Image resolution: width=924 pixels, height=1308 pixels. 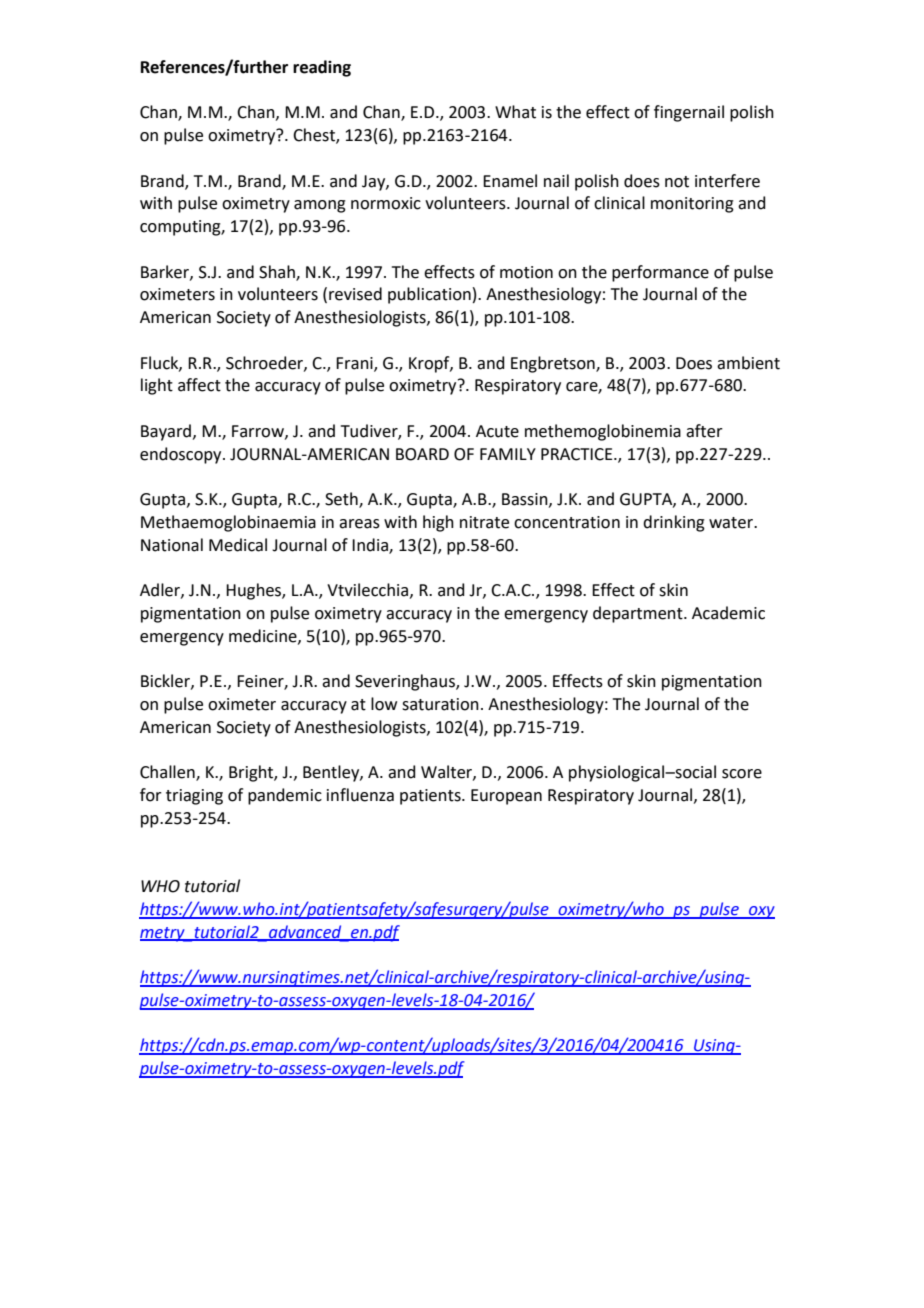 I want to click on not, so click(x=677, y=182).
